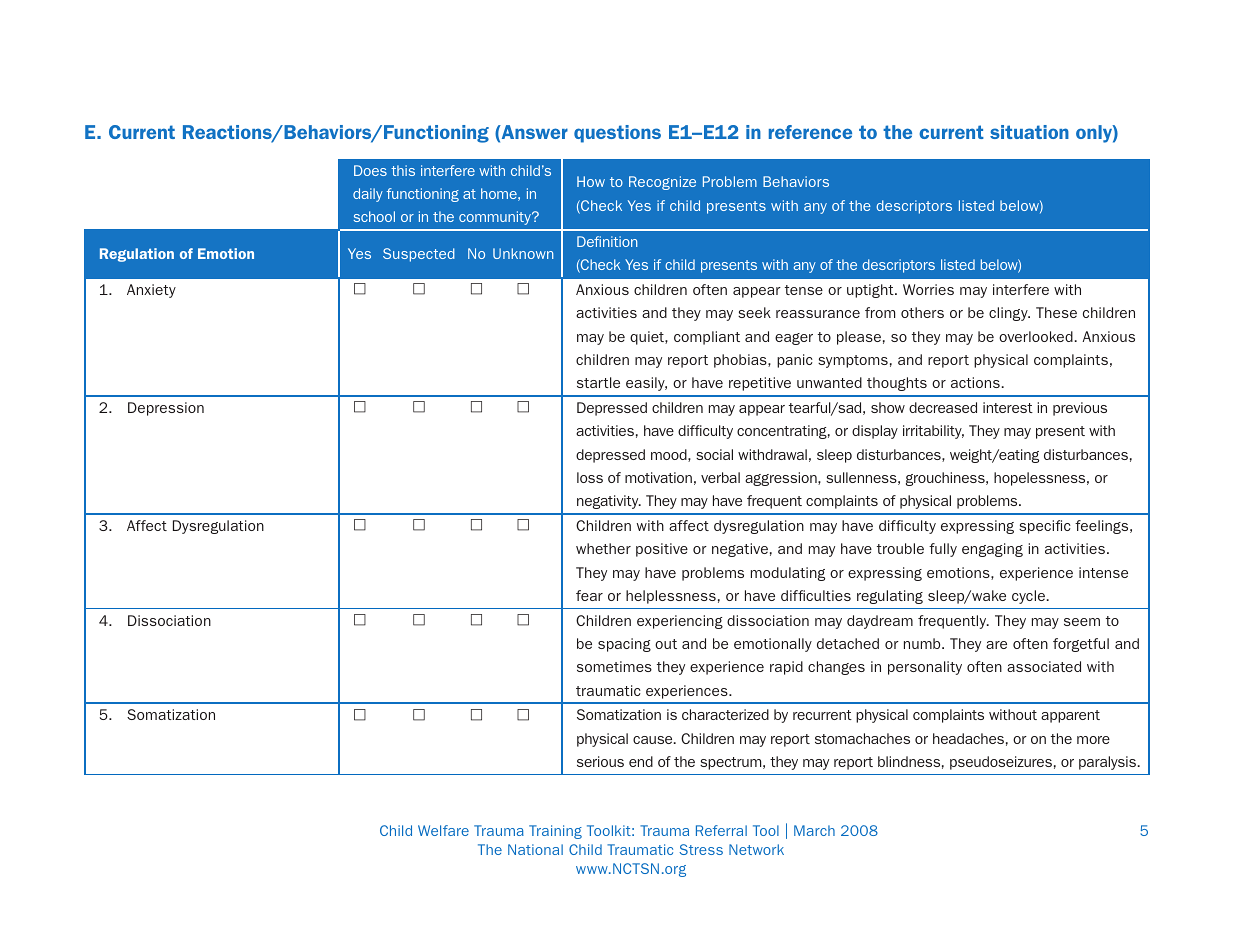 The height and width of the screenshot is (952, 1233). What do you see at coordinates (555, 832) in the screenshot?
I see `Training` at bounding box center [555, 832].
